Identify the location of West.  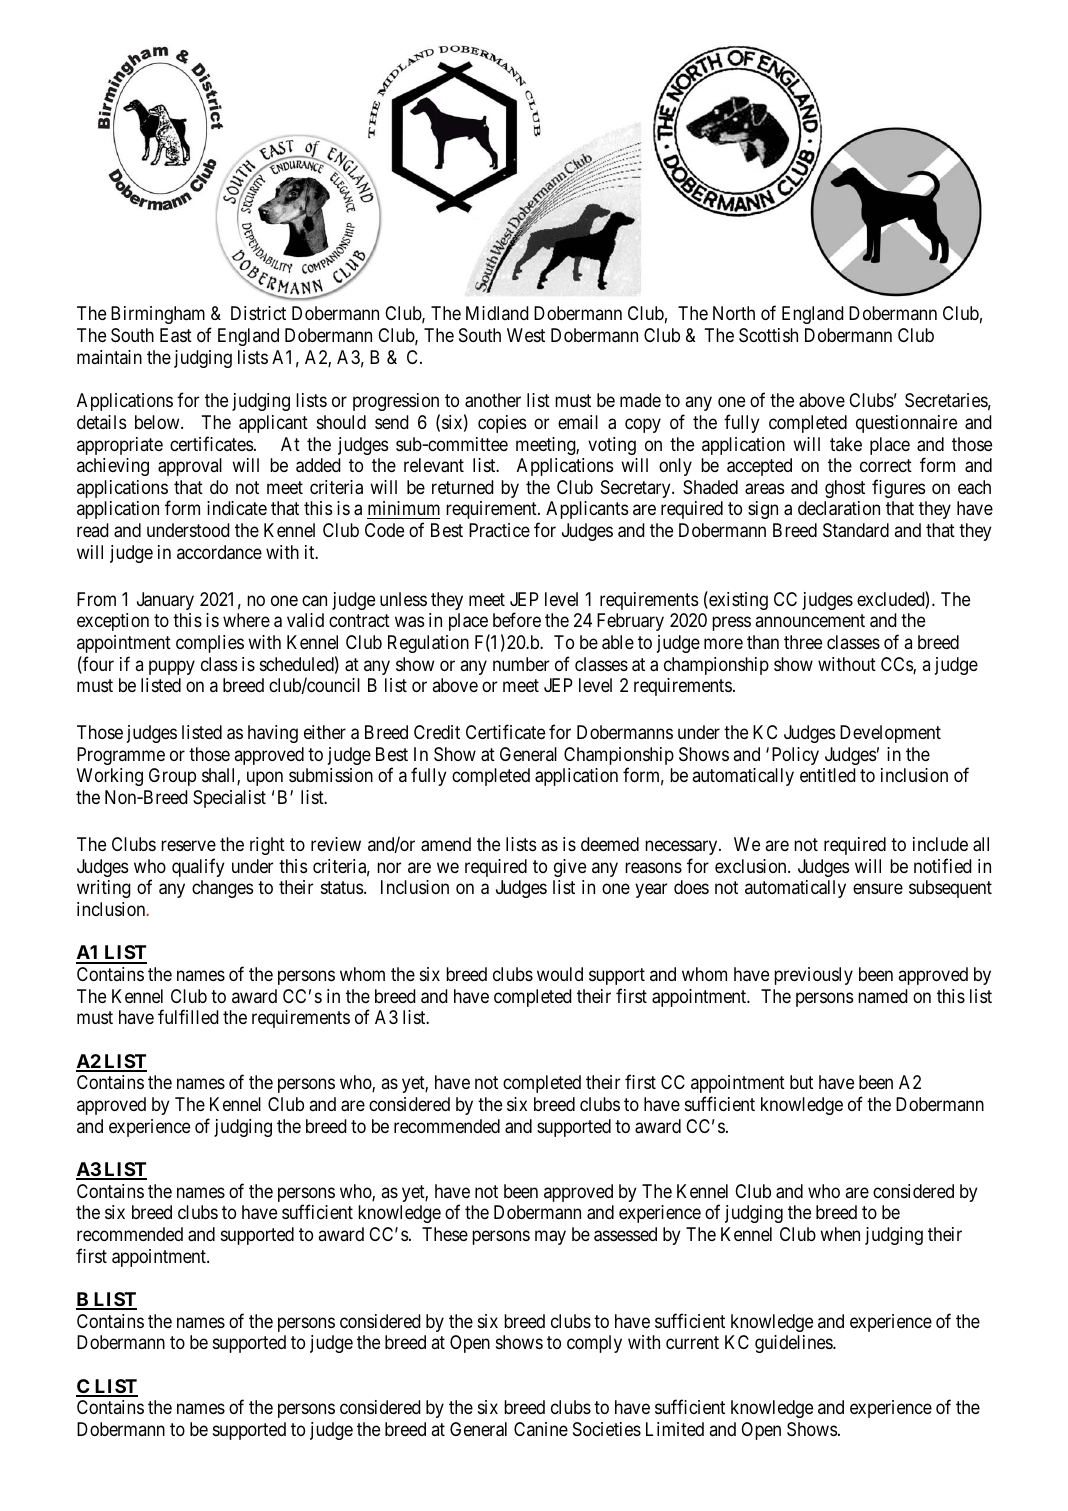
(526, 335).
